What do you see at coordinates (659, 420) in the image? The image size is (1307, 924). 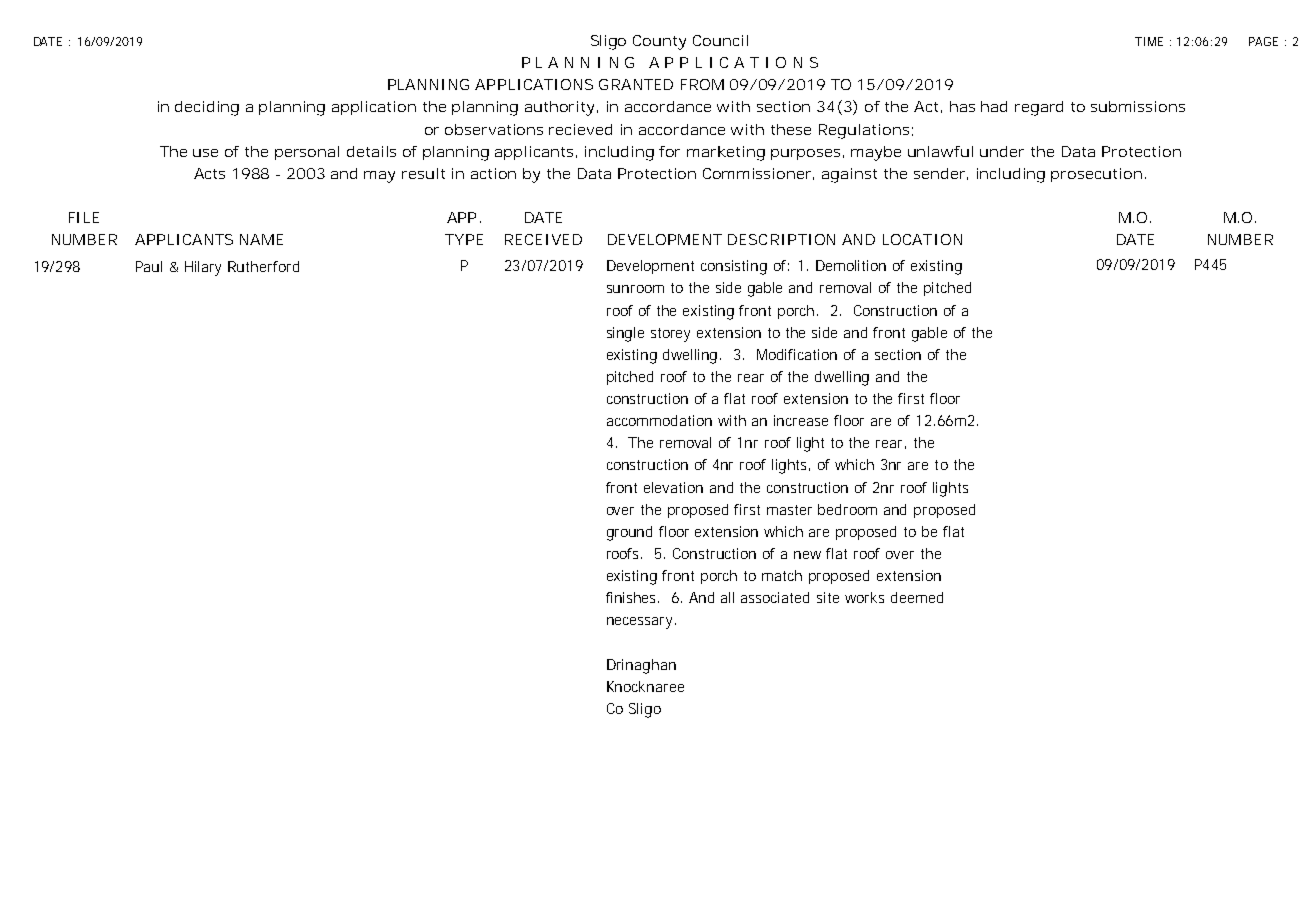 I see `accommodation` at bounding box center [659, 420].
